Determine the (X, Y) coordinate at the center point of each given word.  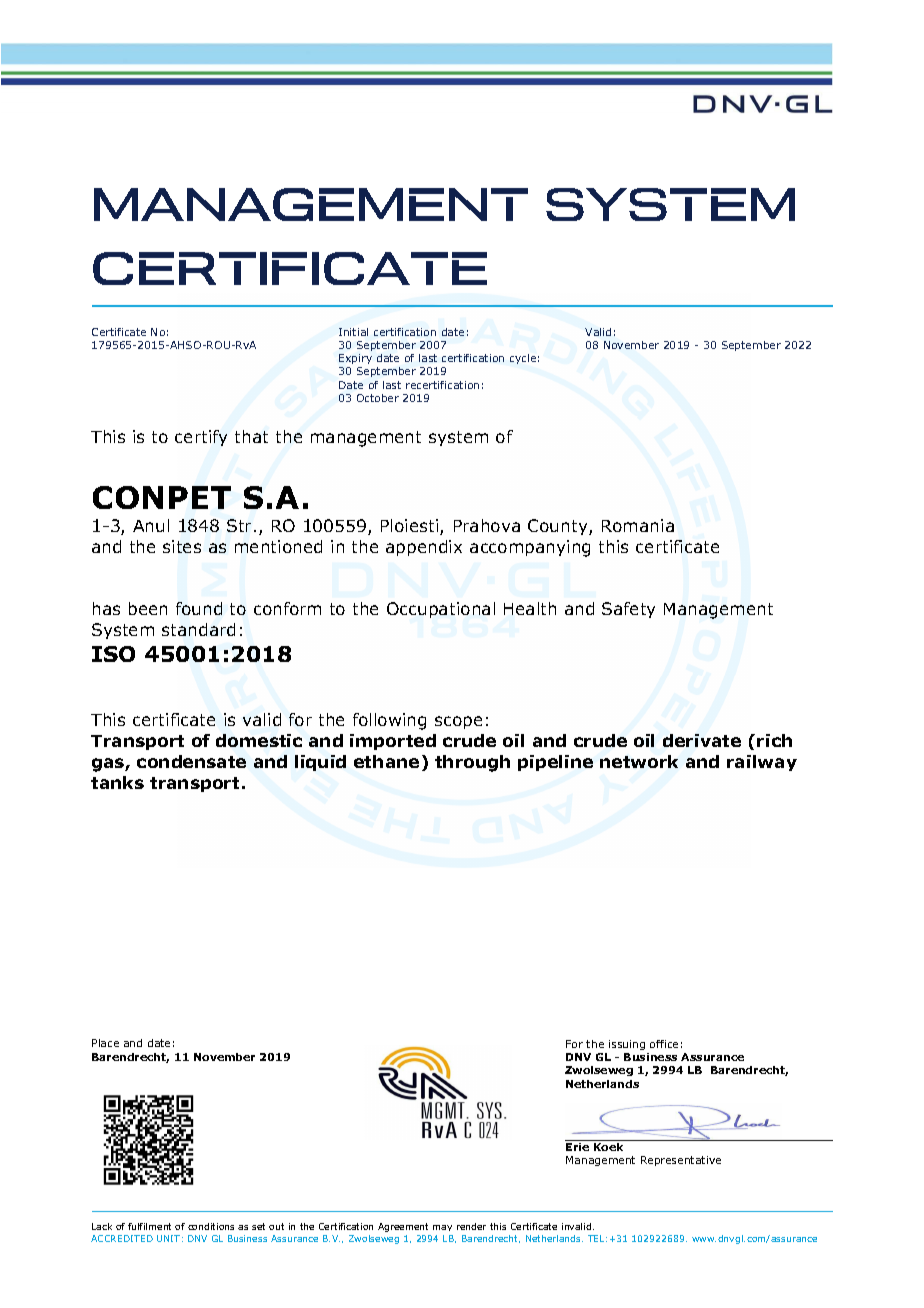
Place (105, 1043)
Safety (628, 610)
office (664, 1044)
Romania (638, 525)
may (442, 1228)
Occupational (441, 610)
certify (201, 438)
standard (198, 629)
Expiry (355, 359)
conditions (211, 1226)
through (472, 763)
